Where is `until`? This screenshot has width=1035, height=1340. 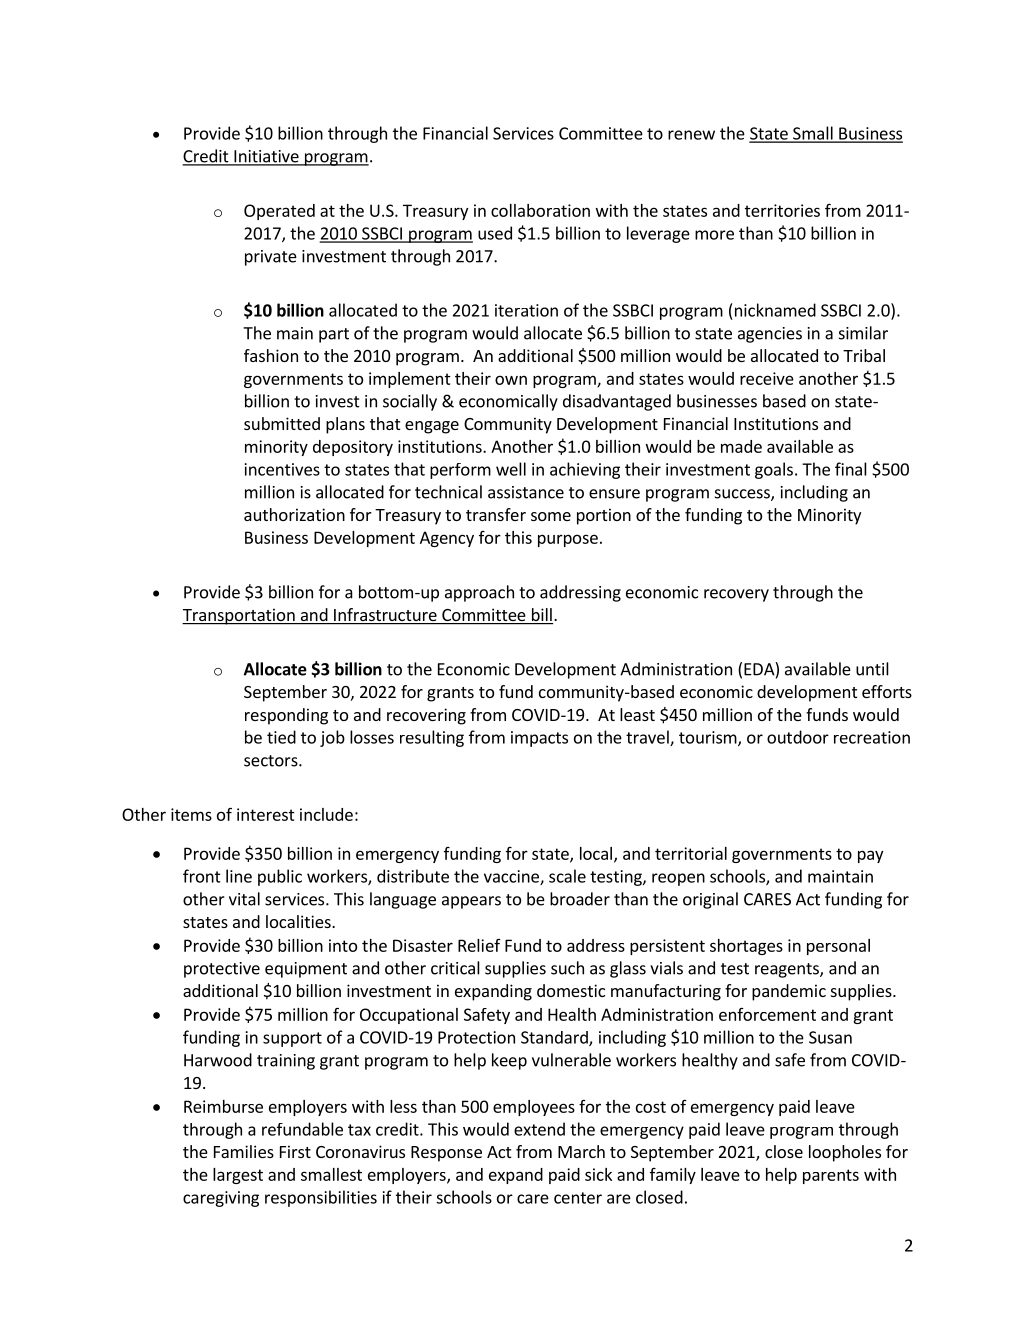
until is located at coordinates (872, 669).
